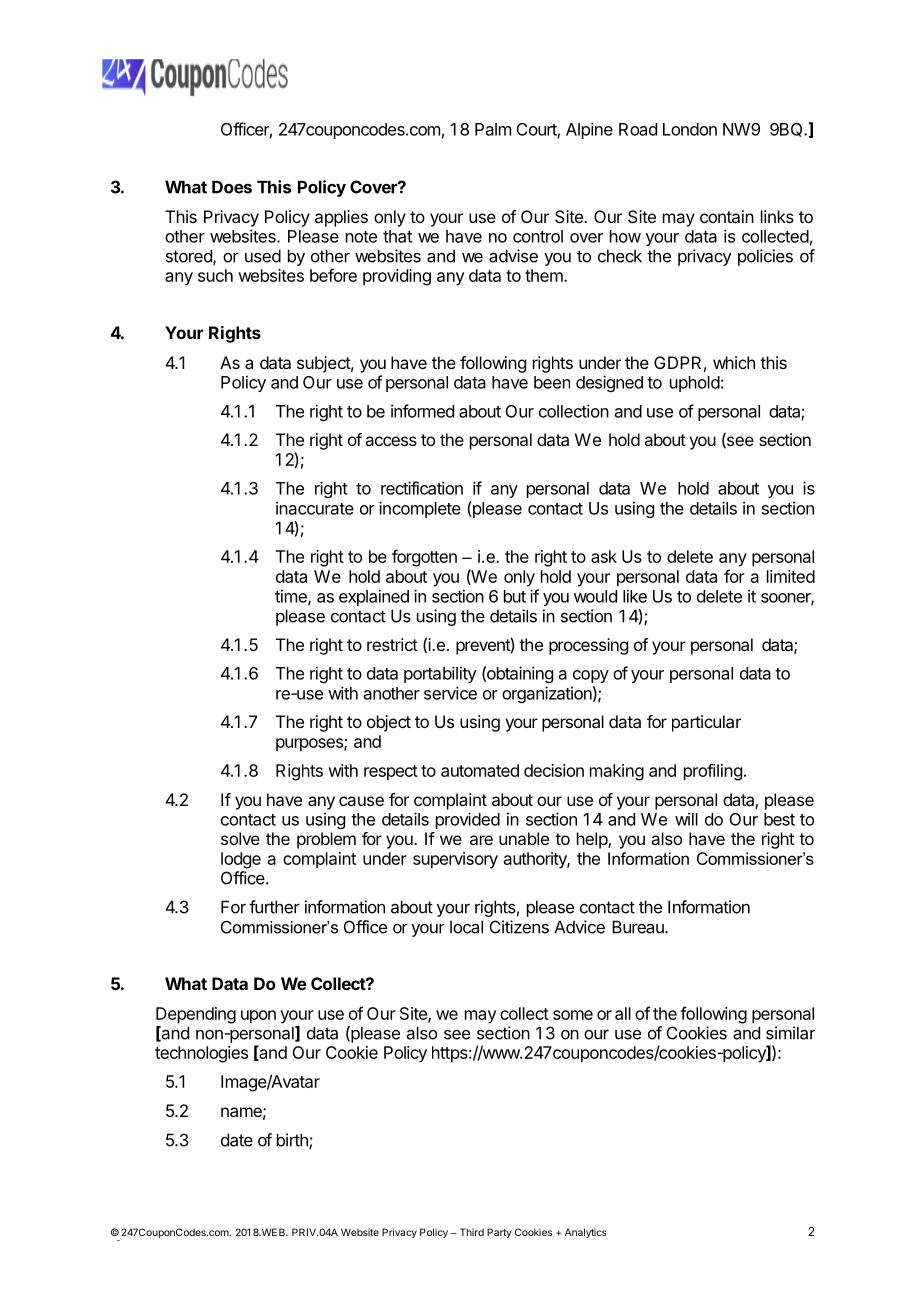 The width and height of the document is (924, 1307). What do you see at coordinates (420, 509) in the document?
I see `incomplete` at bounding box center [420, 509].
